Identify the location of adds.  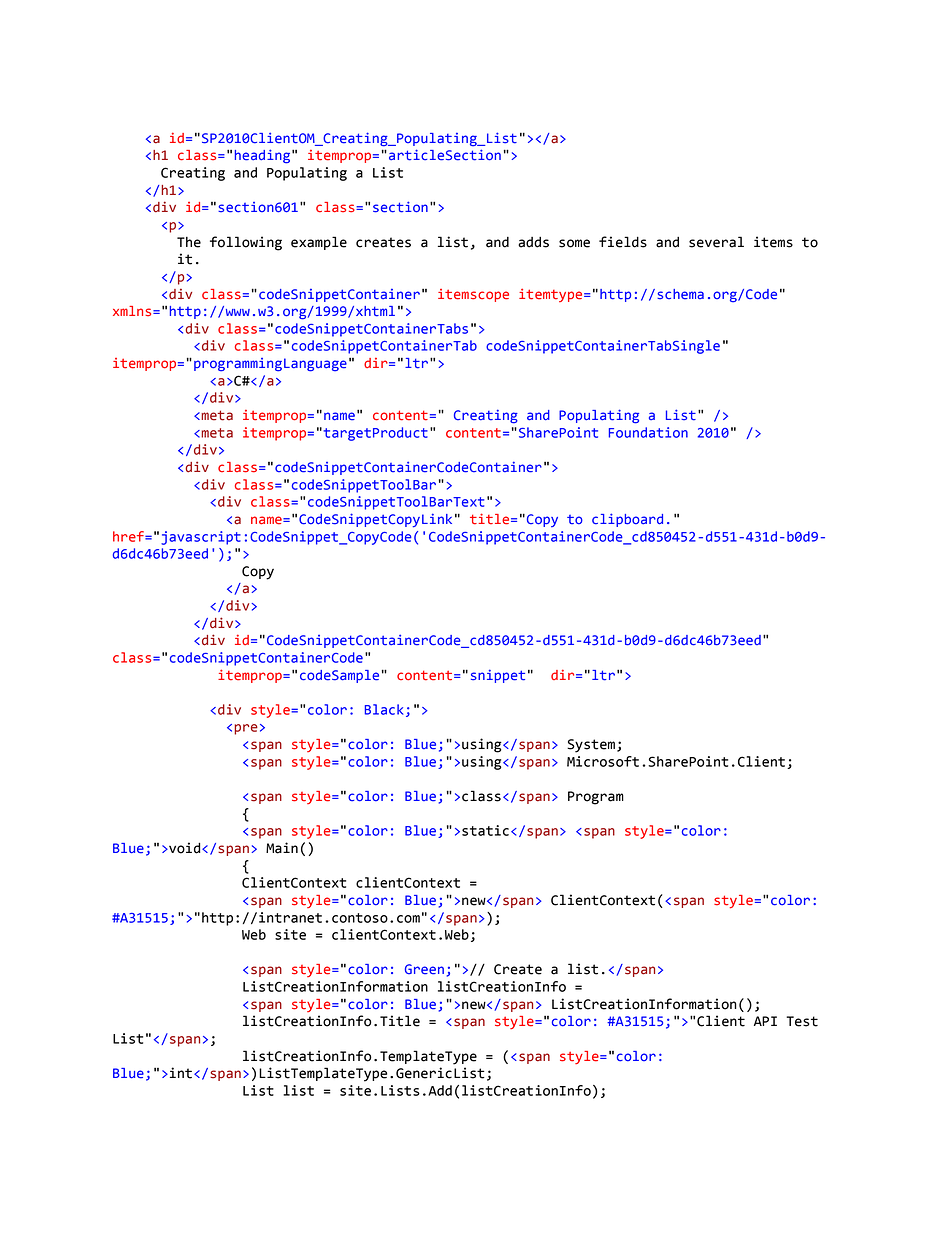
(533, 242).
